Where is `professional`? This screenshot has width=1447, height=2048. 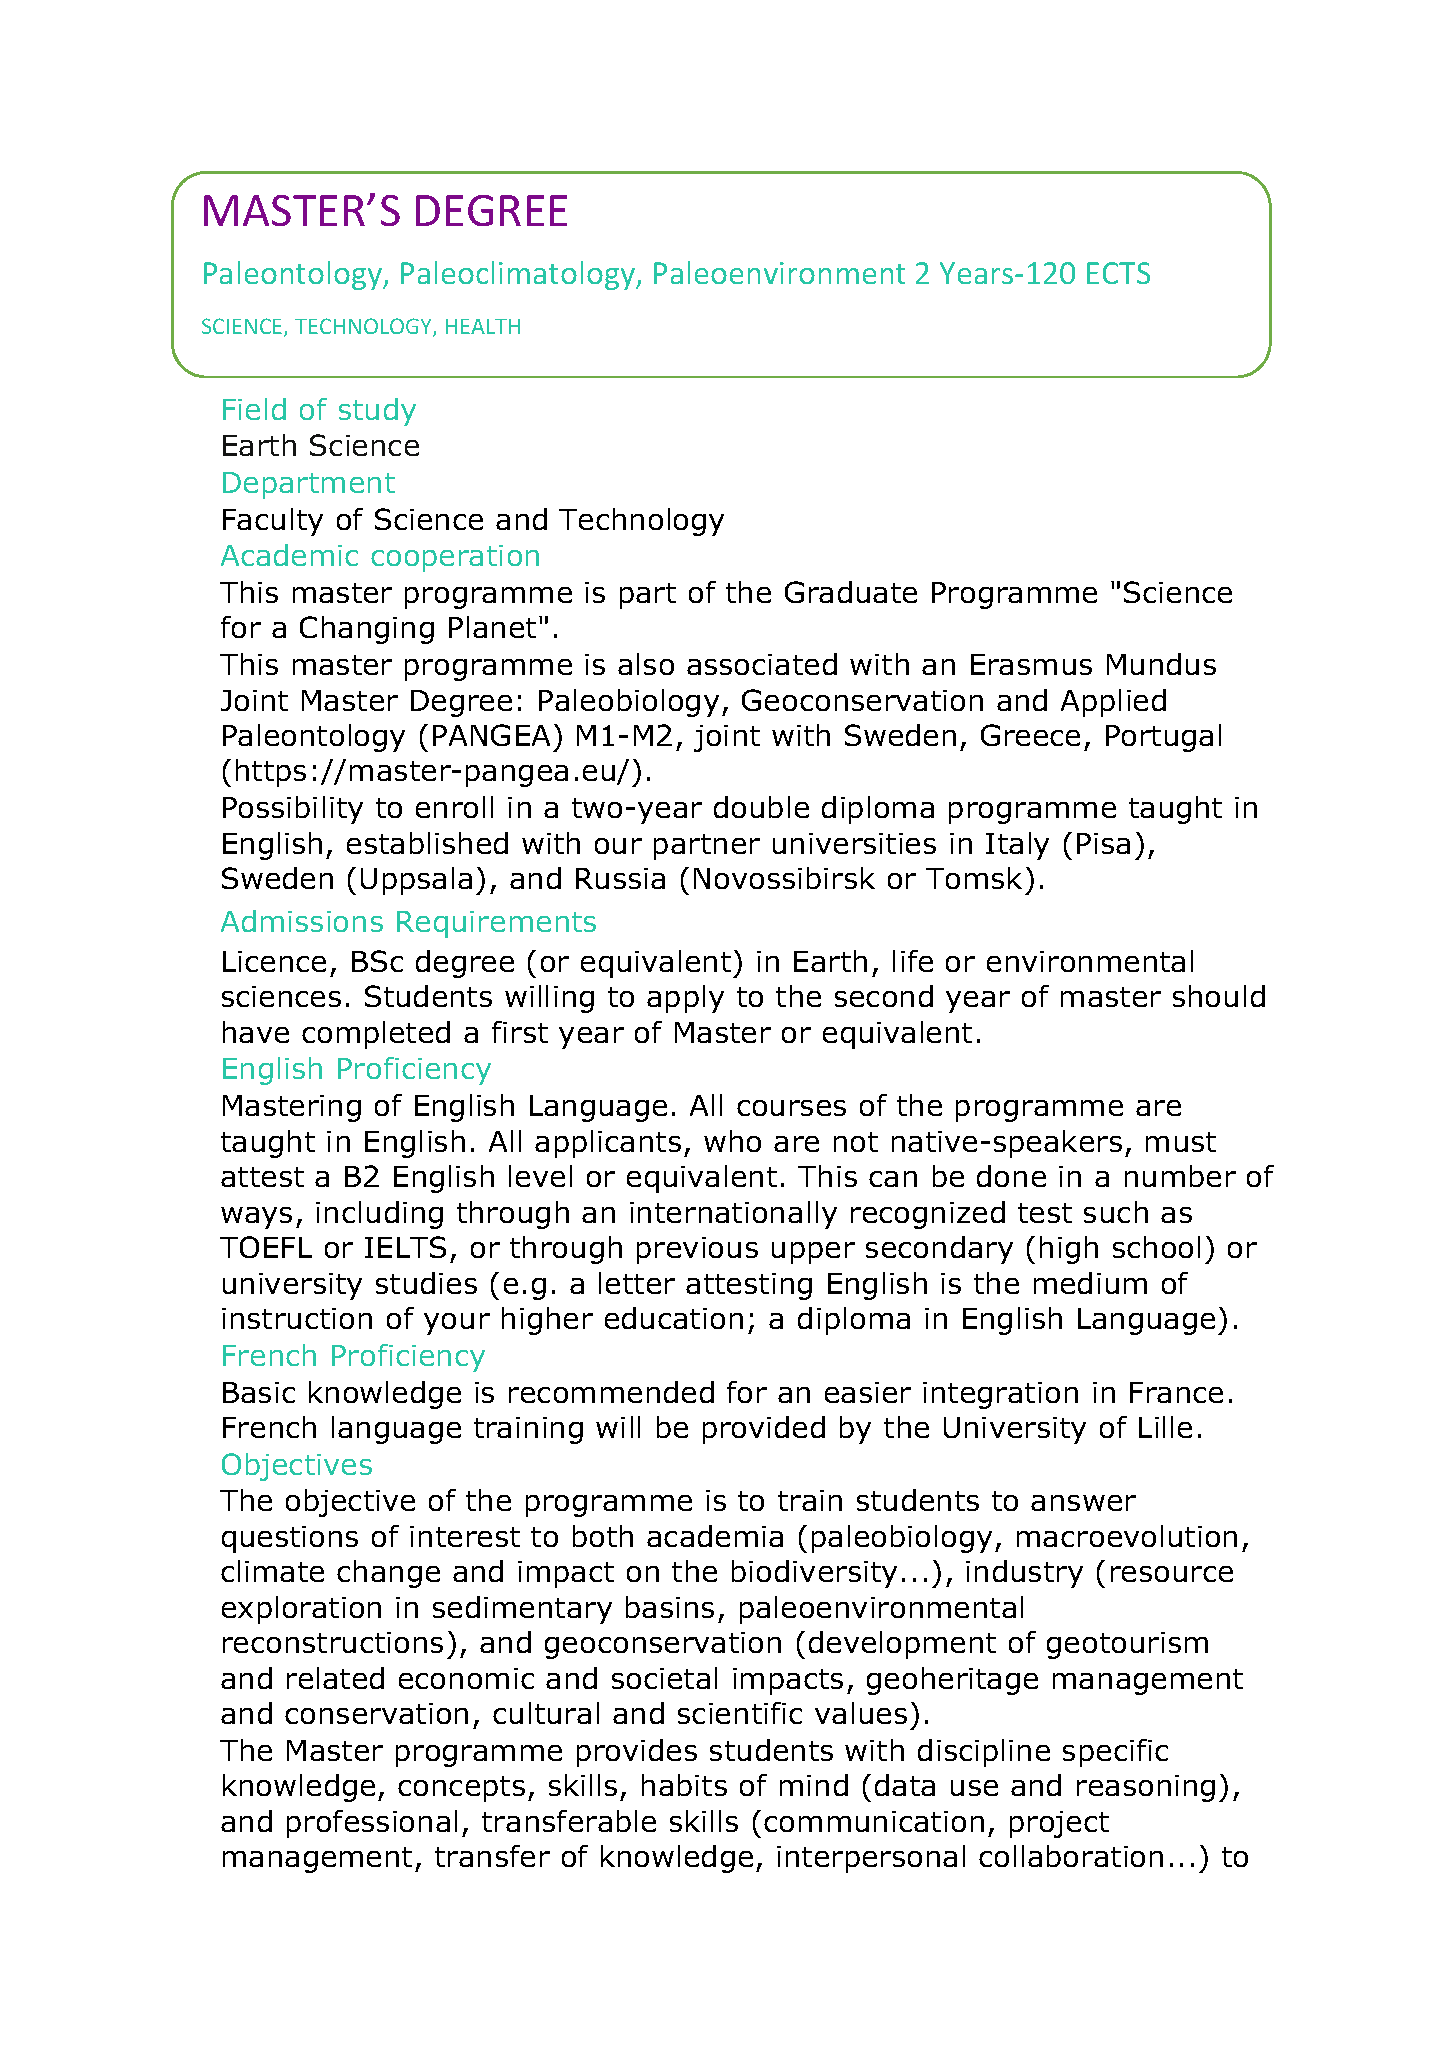
professional is located at coordinates (372, 1824).
